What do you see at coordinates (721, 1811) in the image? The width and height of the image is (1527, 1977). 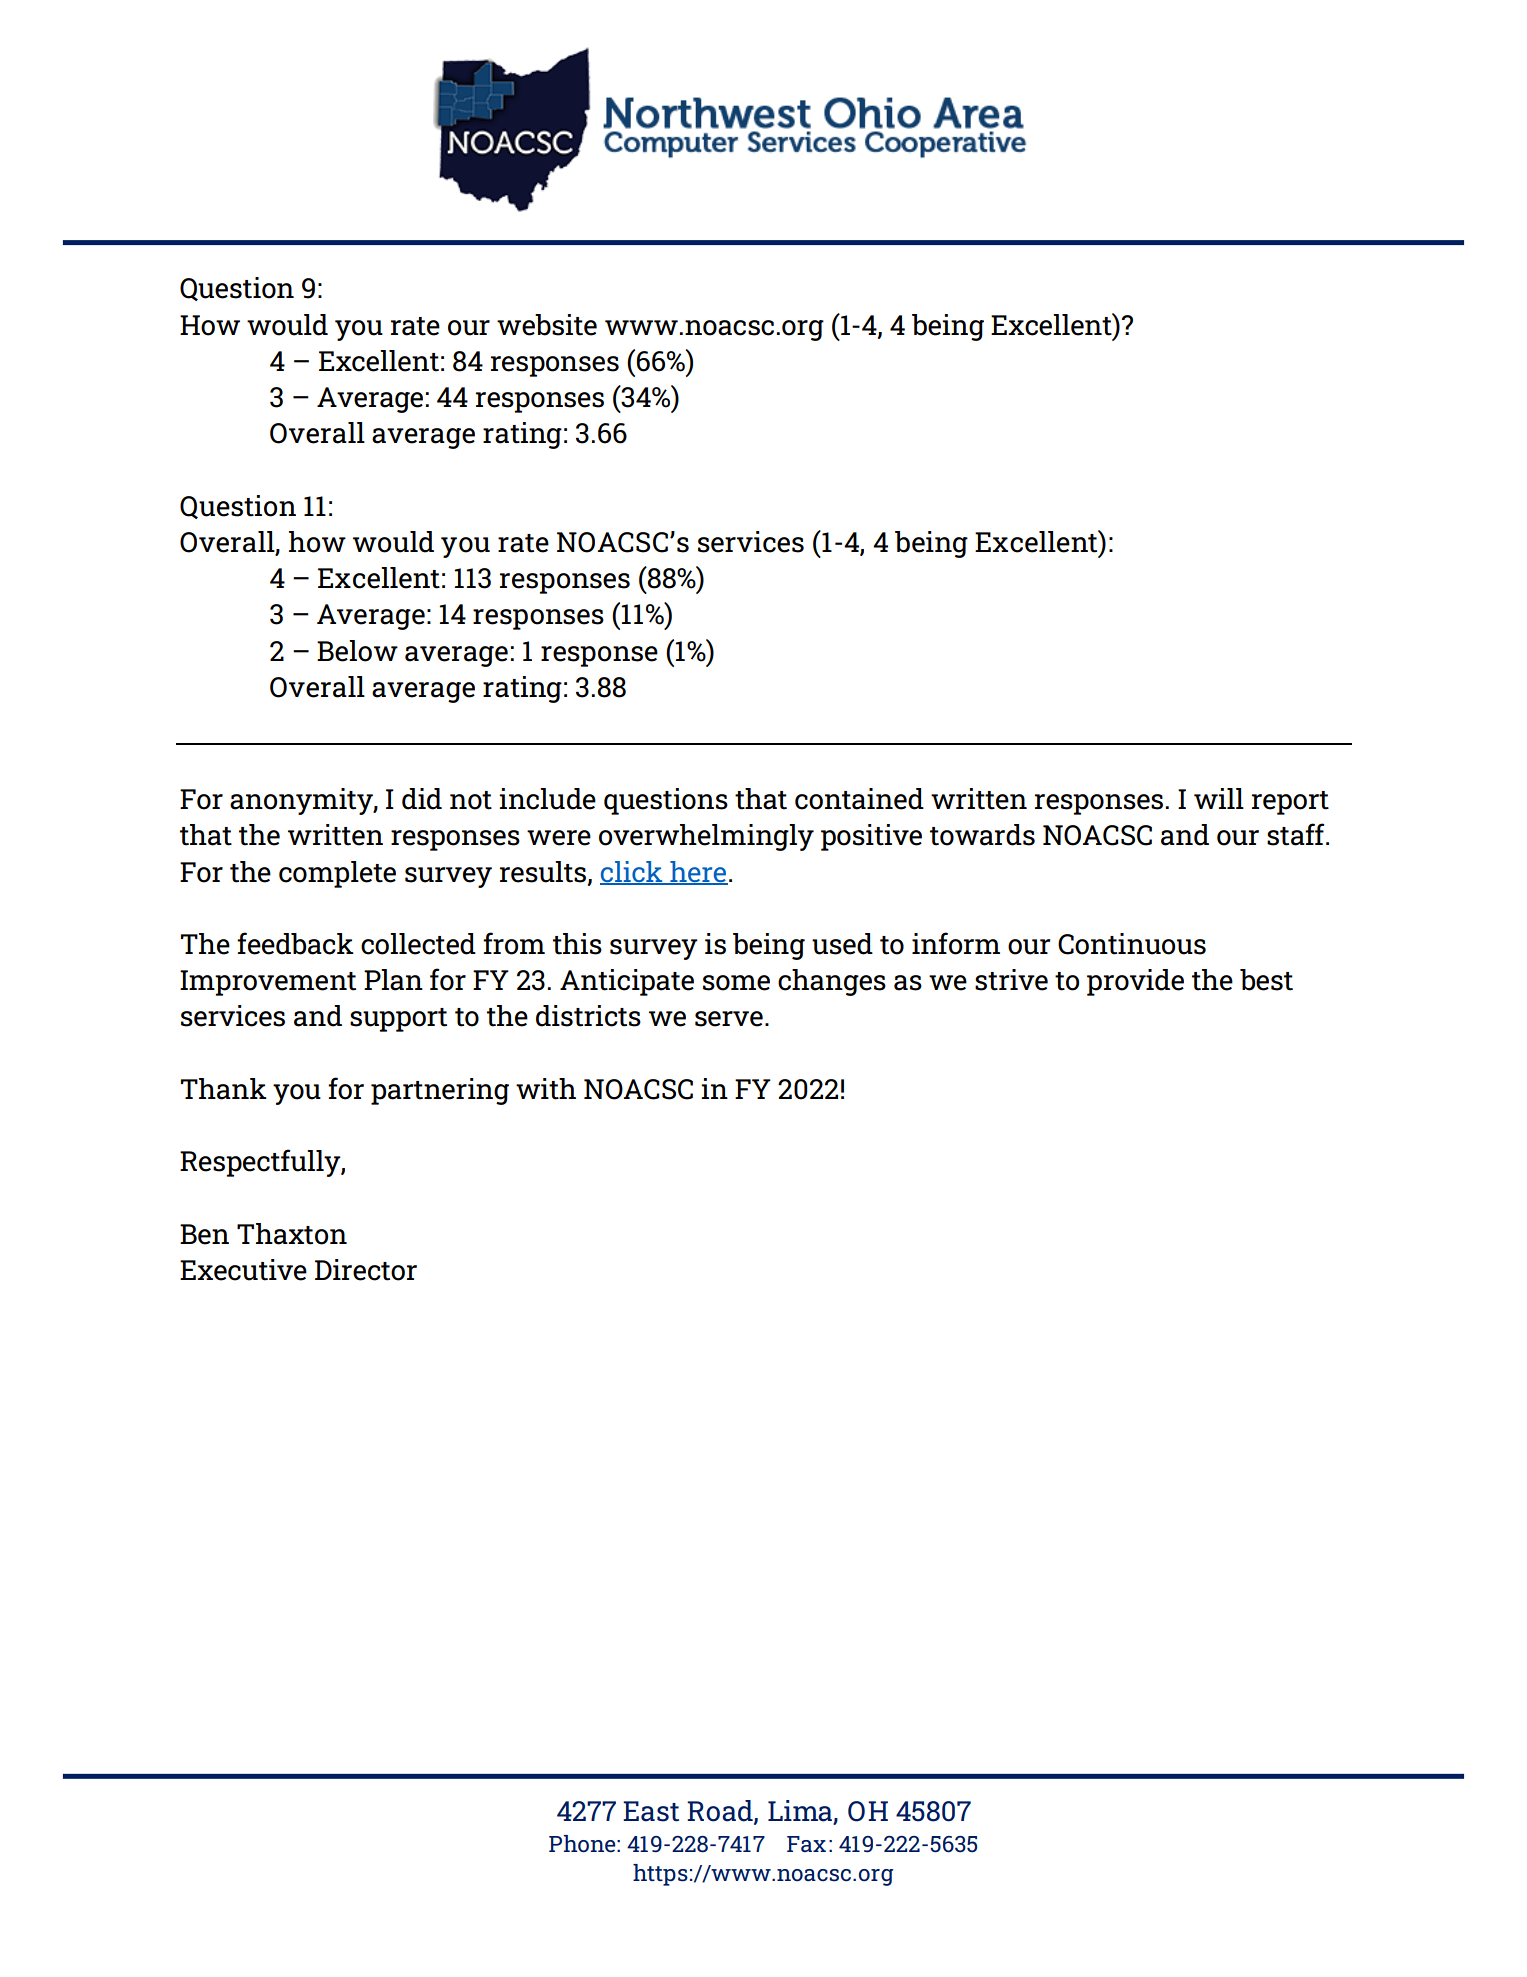 I see `Road` at bounding box center [721, 1811].
